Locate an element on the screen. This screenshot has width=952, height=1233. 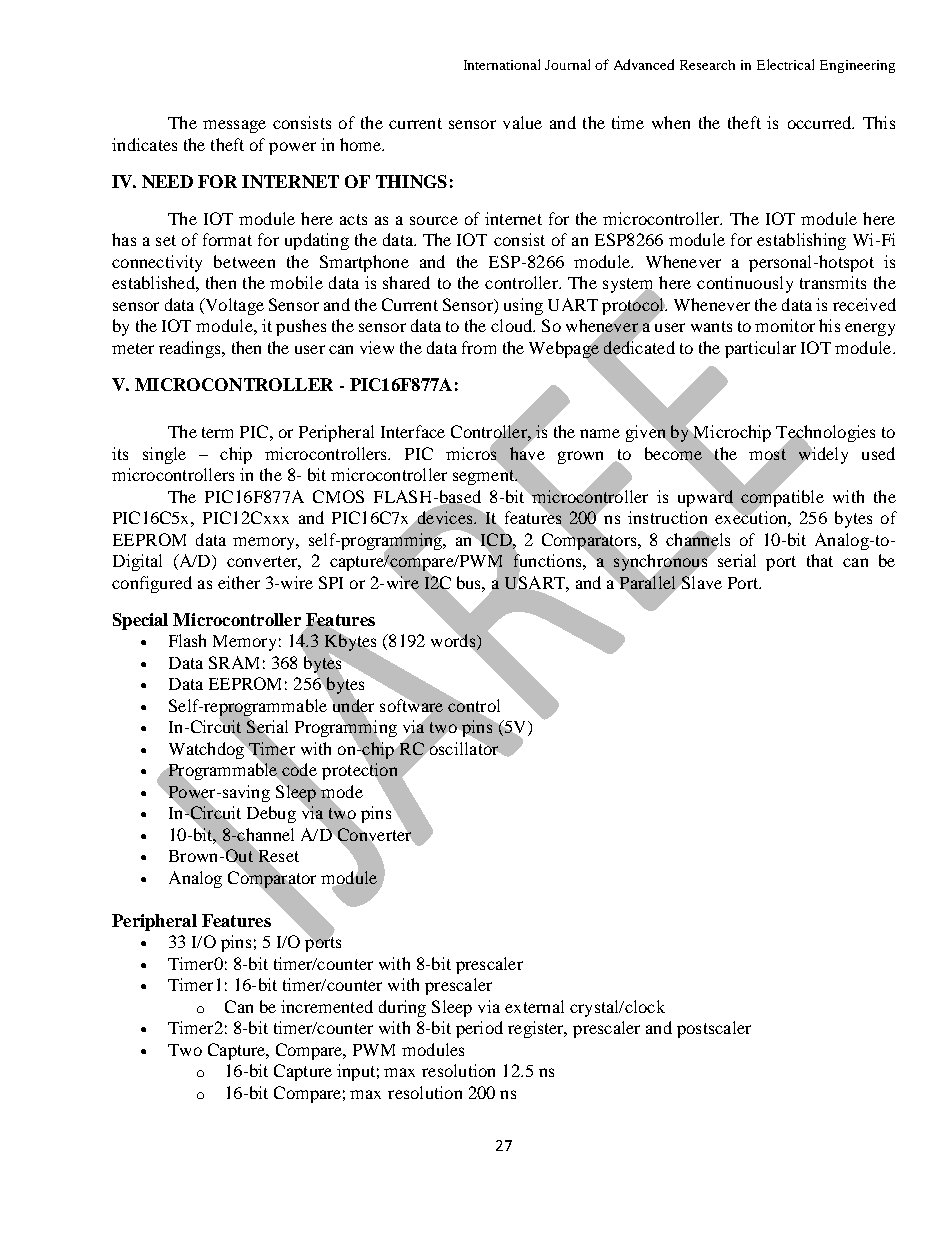
message is located at coordinates (234, 126).
